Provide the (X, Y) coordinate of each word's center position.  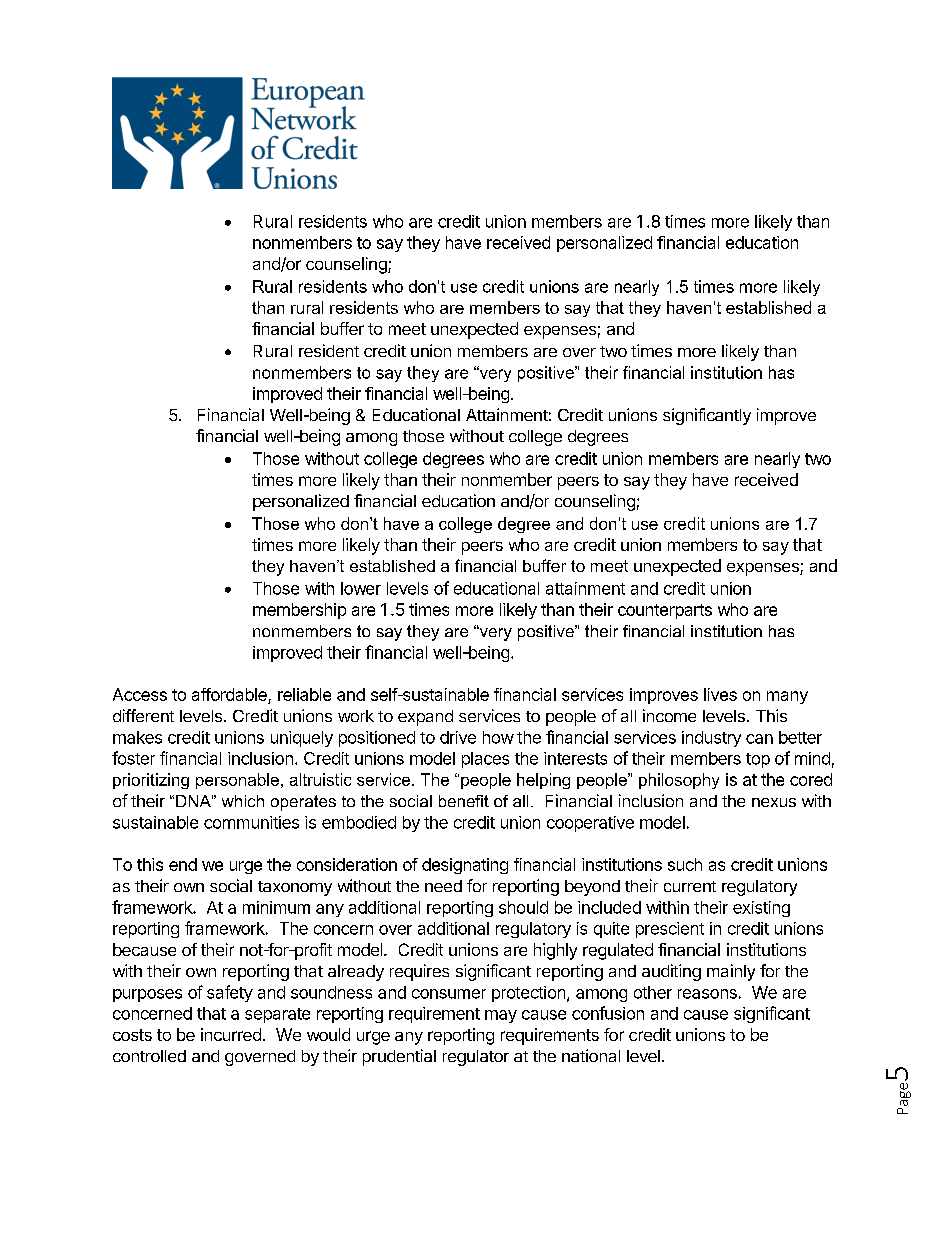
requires (419, 972)
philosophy (679, 781)
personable (237, 781)
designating (465, 866)
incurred (231, 1034)
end (183, 864)
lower (361, 588)
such (685, 864)
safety (230, 993)
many (787, 697)
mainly (731, 972)
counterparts (665, 611)
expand (425, 718)
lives (720, 694)
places (485, 760)
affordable (230, 696)
